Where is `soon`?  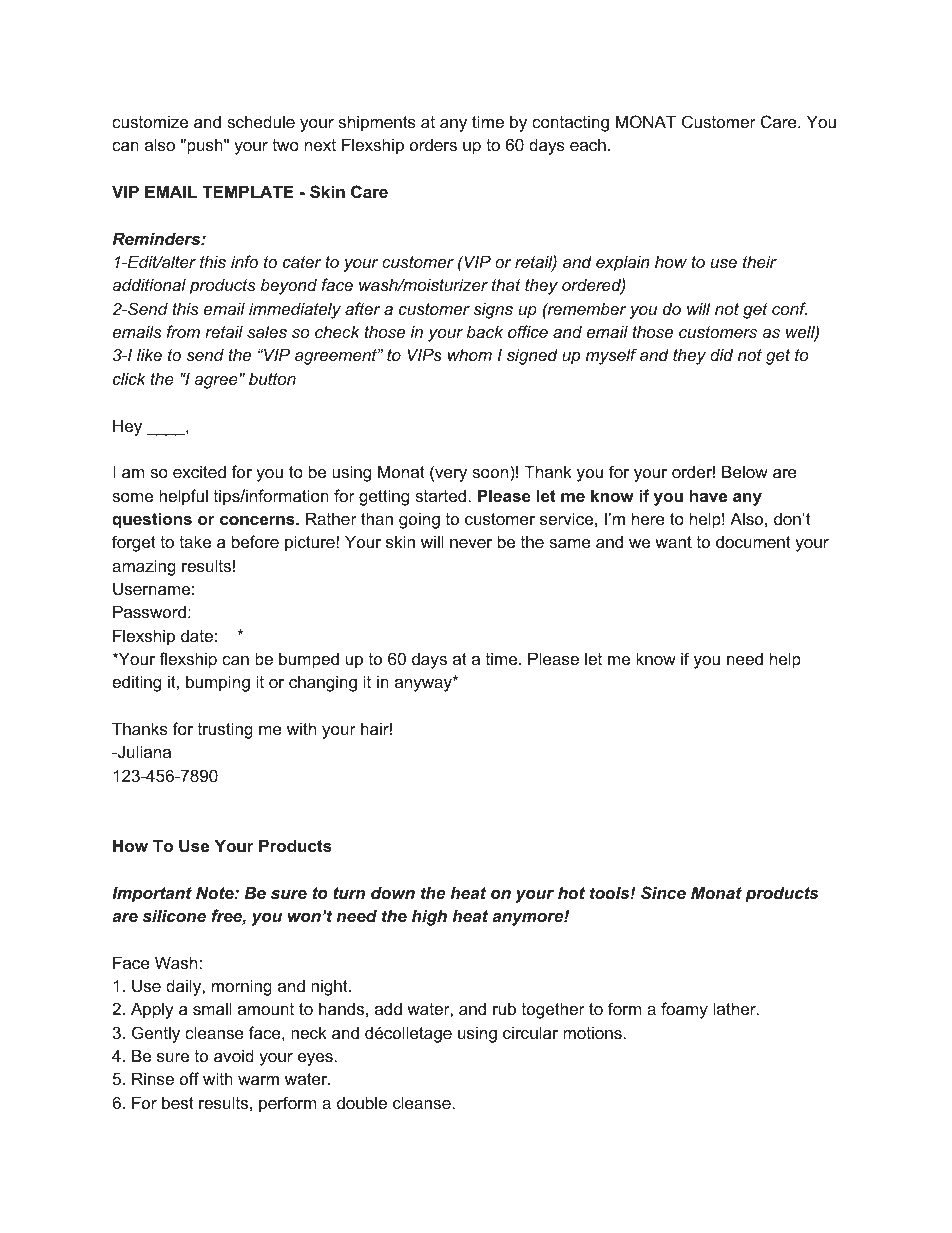
soon is located at coordinates (490, 473).
